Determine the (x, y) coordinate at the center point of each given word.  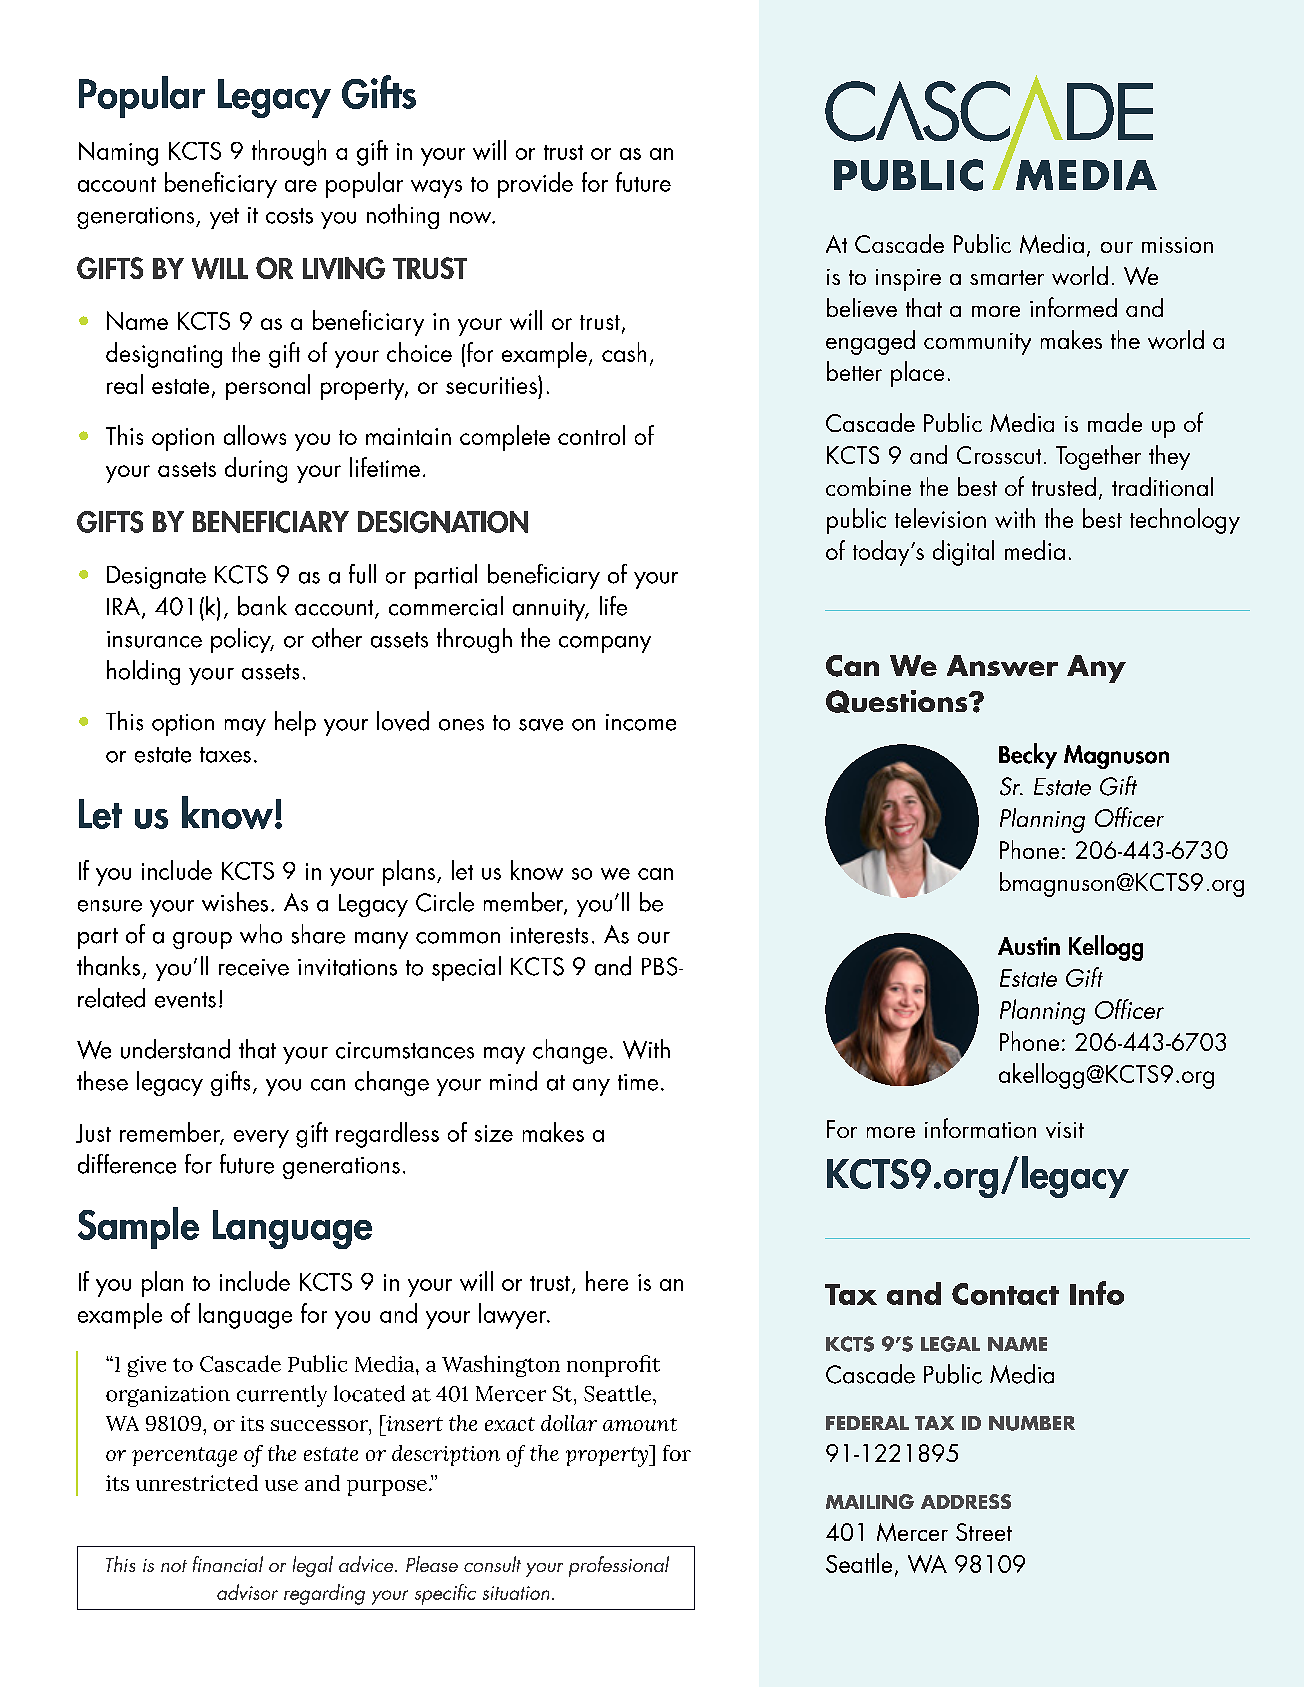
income (641, 722)
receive (254, 967)
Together (1098, 457)
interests (549, 935)
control (591, 435)
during (256, 470)
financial (228, 1564)
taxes (225, 755)
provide (535, 185)
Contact (1005, 1294)
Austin (1029, 946)
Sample (138, 1228)
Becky (1028, 756)
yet (224, 218)
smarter (1007, 277)
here (607, 1281)
